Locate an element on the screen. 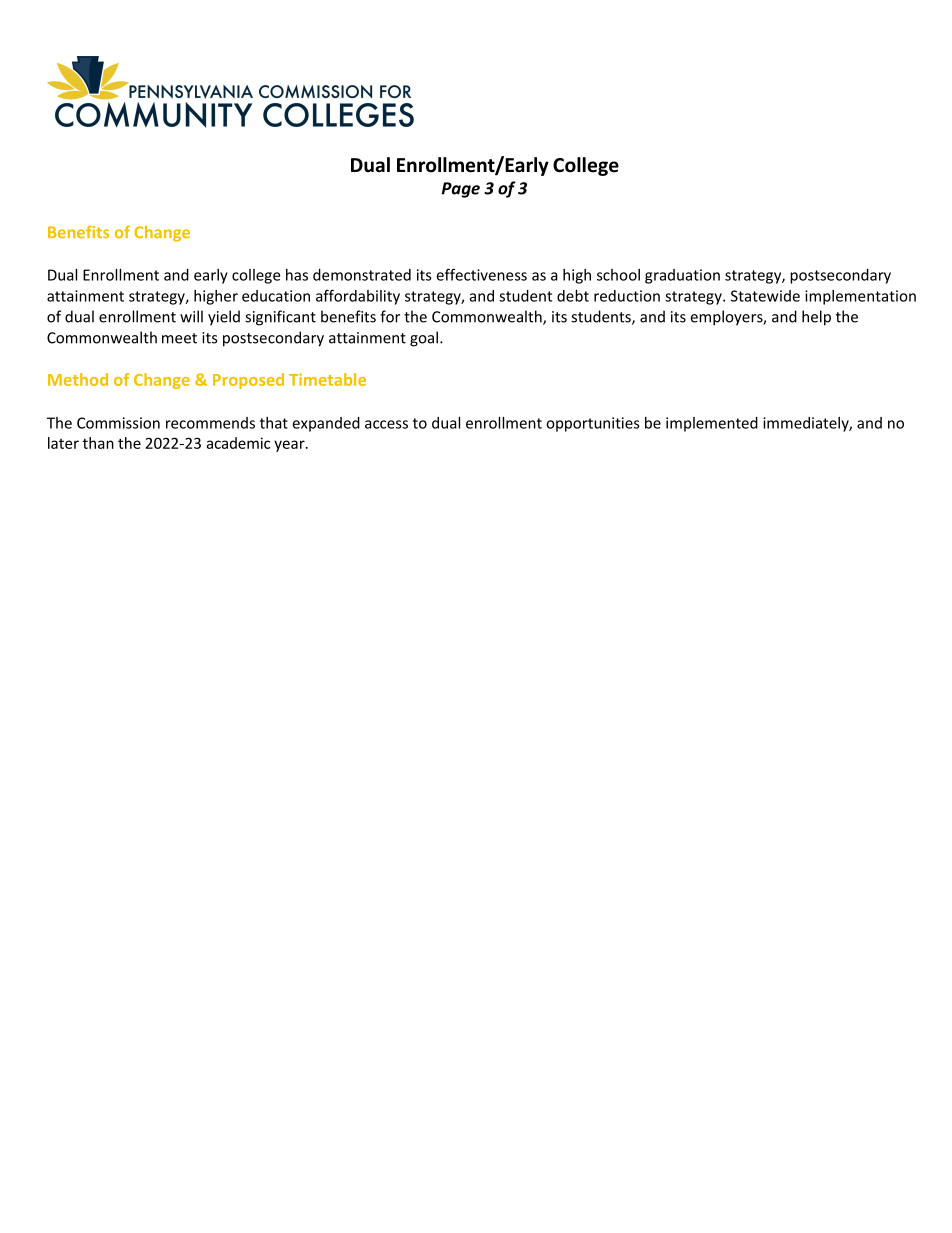  graduation is located at coordinates (682, 276).
